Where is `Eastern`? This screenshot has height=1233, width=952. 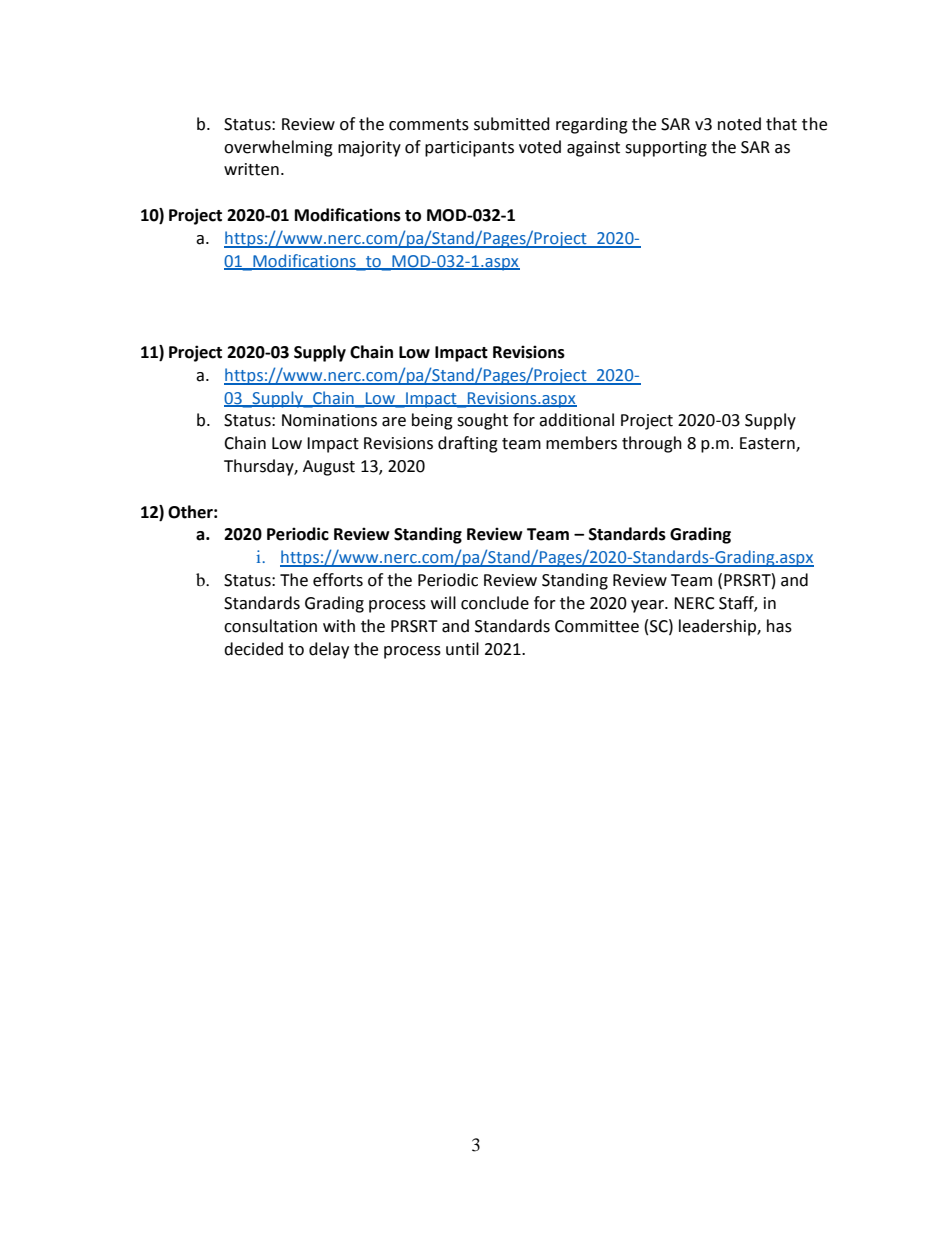
Eastern is located at coordinates (768, 444).
